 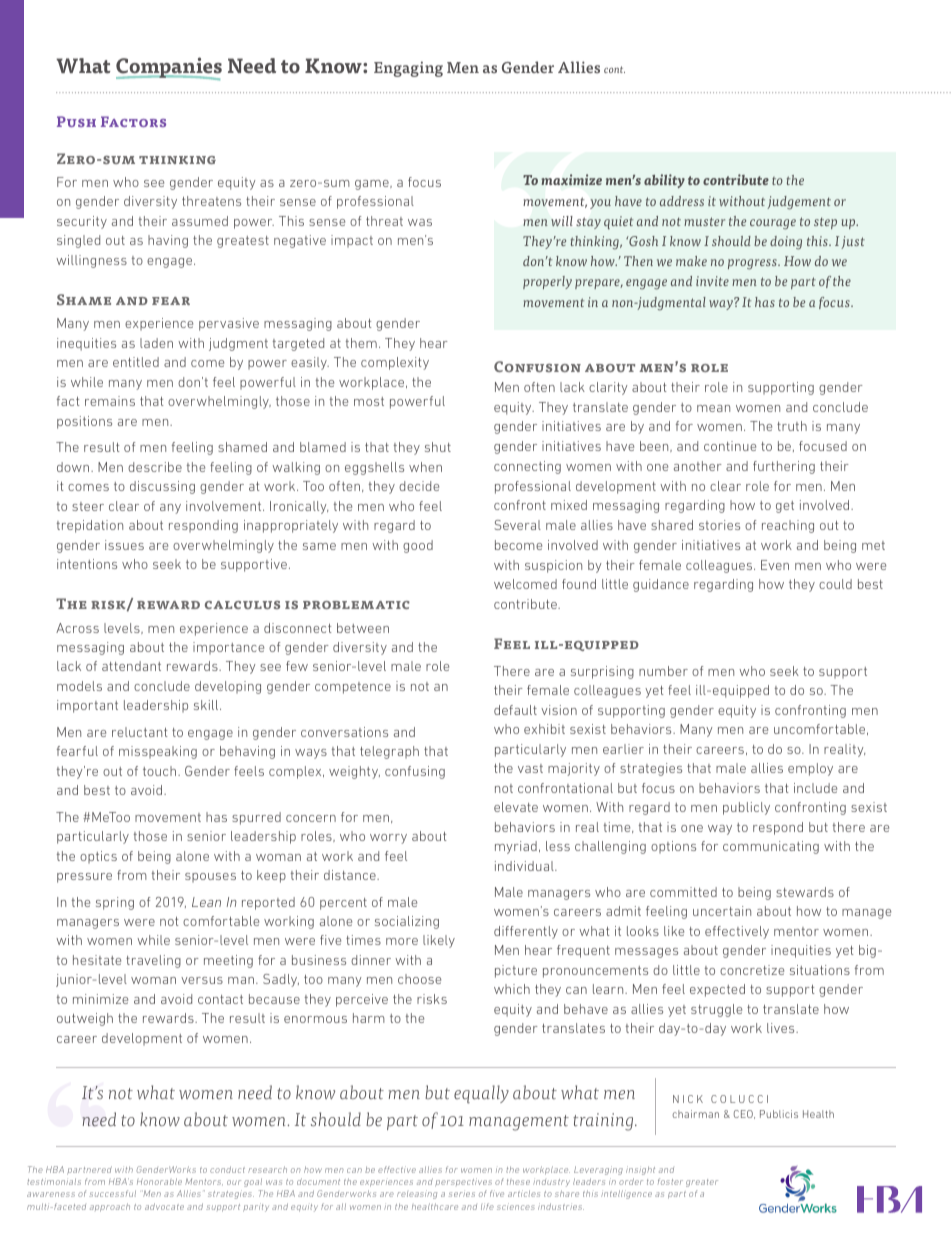 What do you see at coordinates (418, 546) in the screenshot?
I see `good` at bounding box center [418, 546].
